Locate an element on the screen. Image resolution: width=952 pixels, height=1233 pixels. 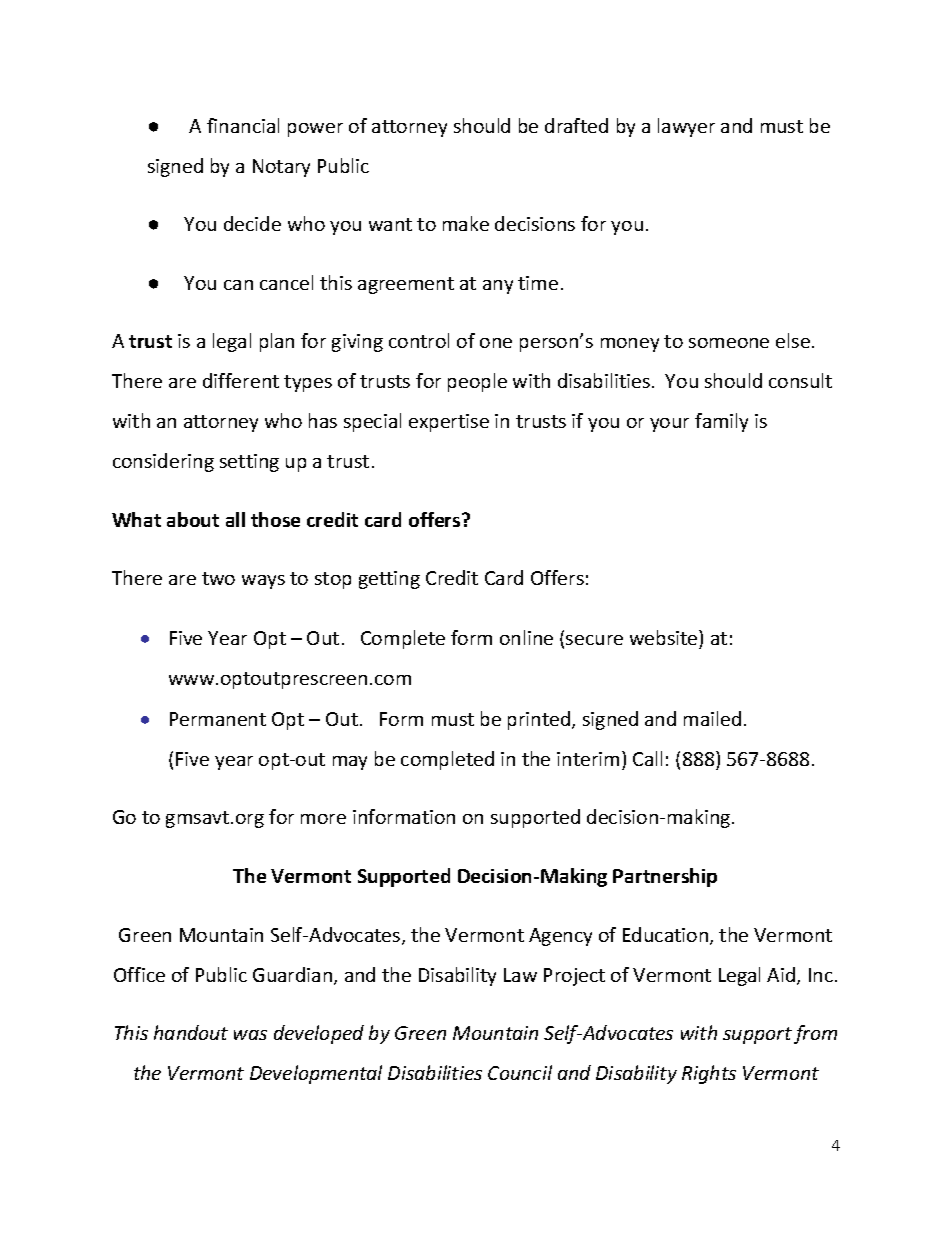
two is located at coordinates (218, 578).
